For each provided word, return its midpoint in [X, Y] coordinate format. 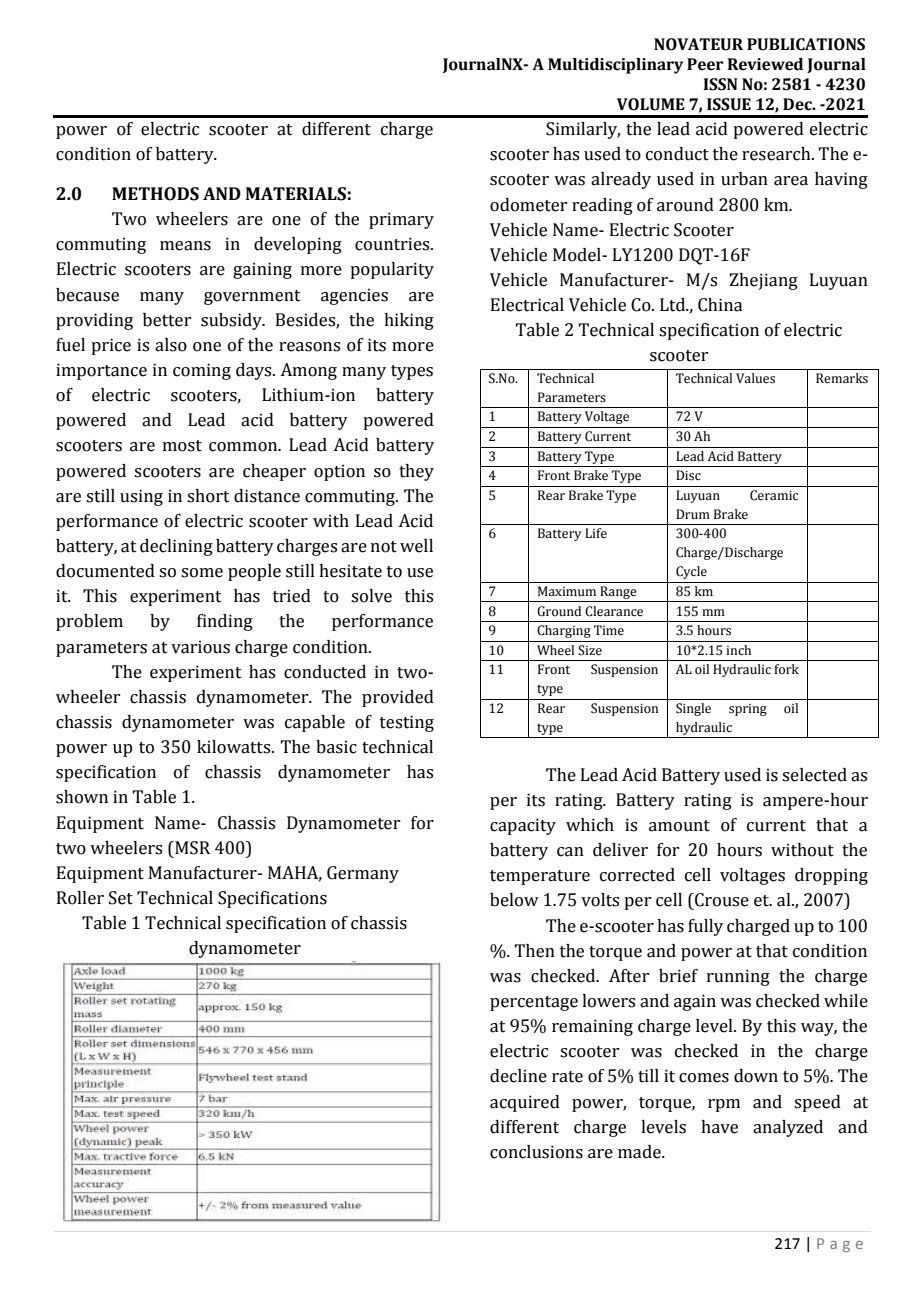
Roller [80, 898]
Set [121, 898]
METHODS [155, 194]
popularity [392, 270]
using [141, 497]
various [200, 647]
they [416, 472]
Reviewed [765, 64]
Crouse [721, 900]
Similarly [583, 130]
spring [748, 710]
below [514, 900]
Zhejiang [763, 281]
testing [407, 723]
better [167, 320]
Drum [693, 514]
